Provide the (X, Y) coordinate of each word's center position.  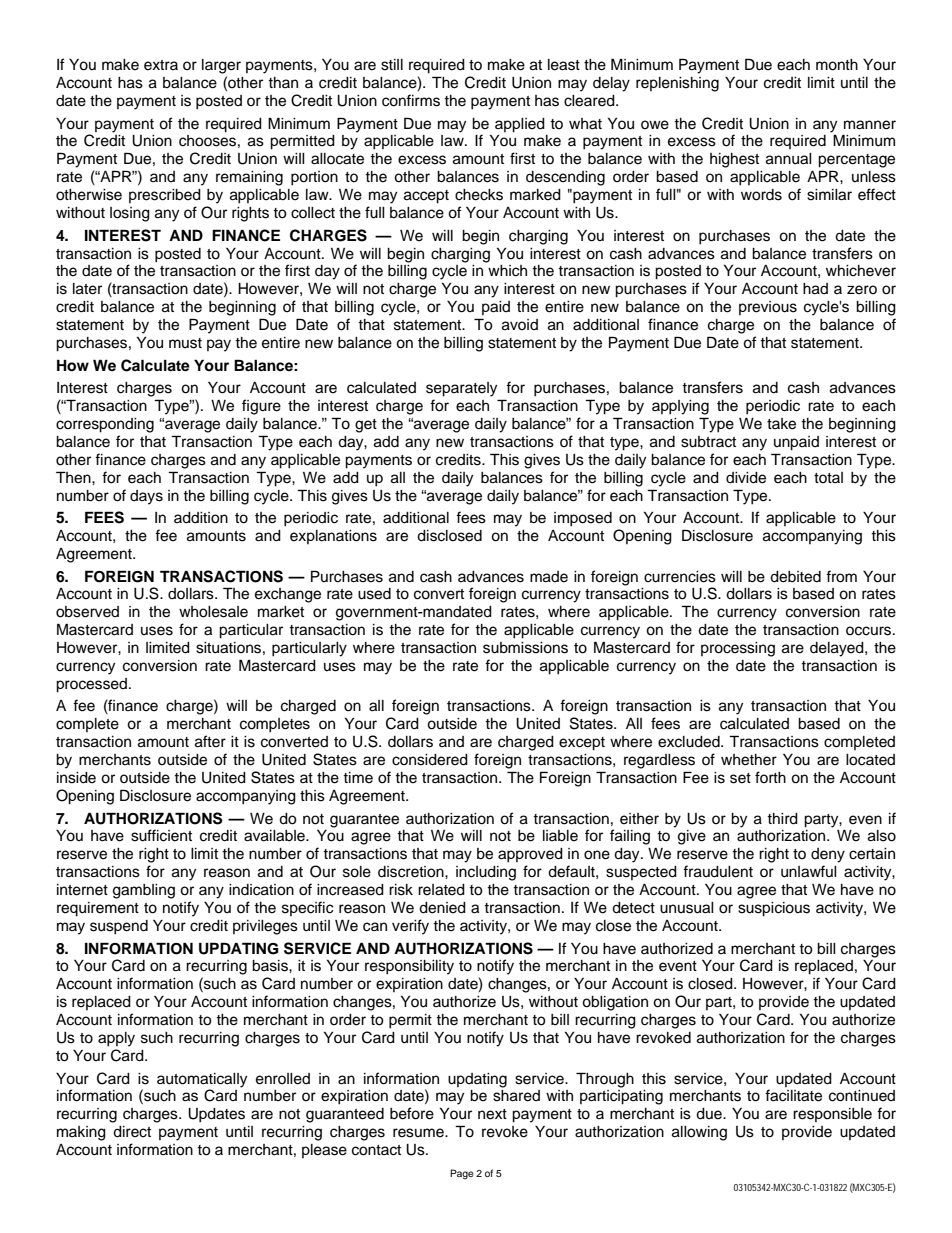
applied (520, 125)
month (837, 65)
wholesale (213, 612)
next (492, 1114)
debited (795, 577)
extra (161, 65)
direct (132, 1132)
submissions (525, 648)
